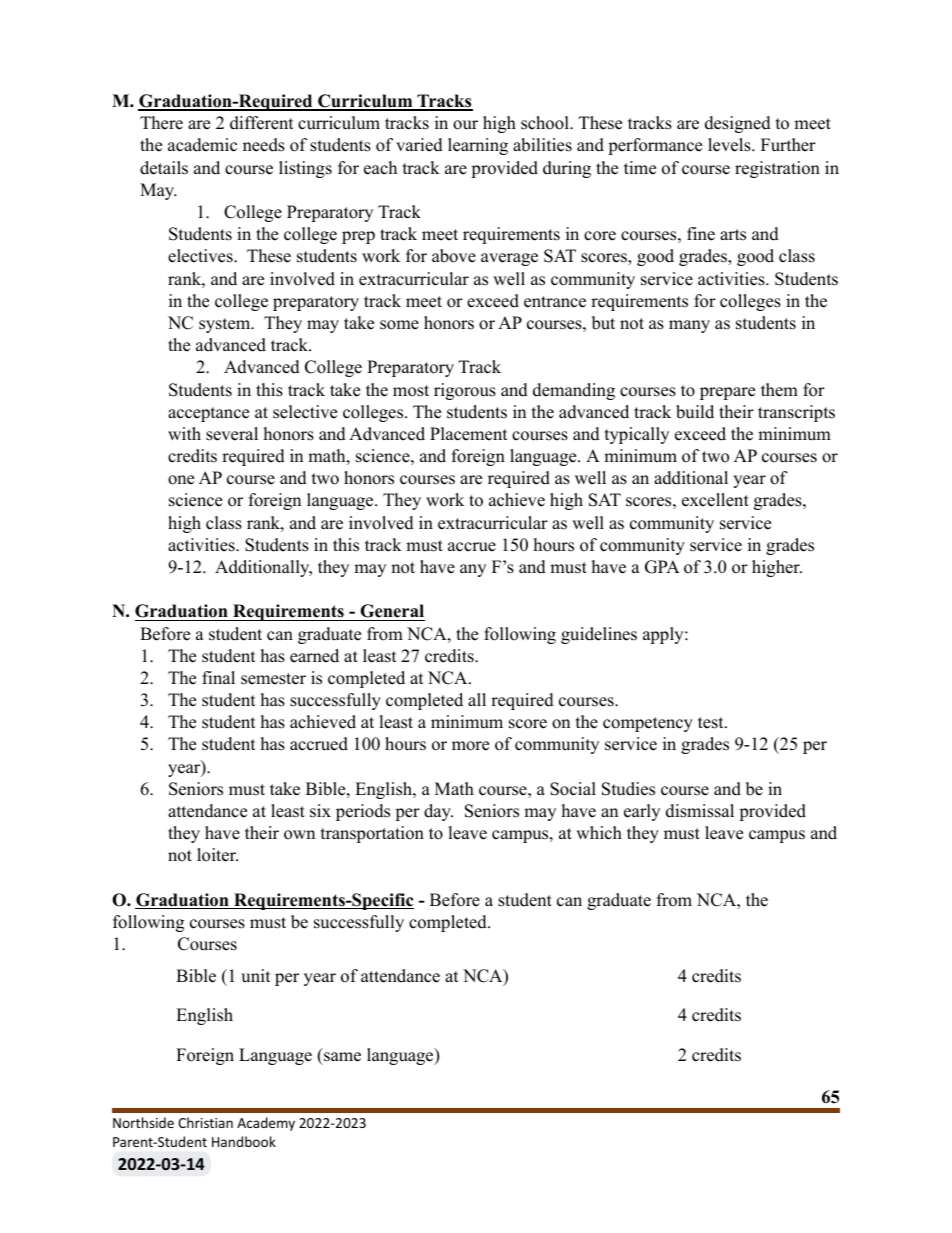 This document has width=952, height=1233. I want to click on Academy, so click(266, 1124).
